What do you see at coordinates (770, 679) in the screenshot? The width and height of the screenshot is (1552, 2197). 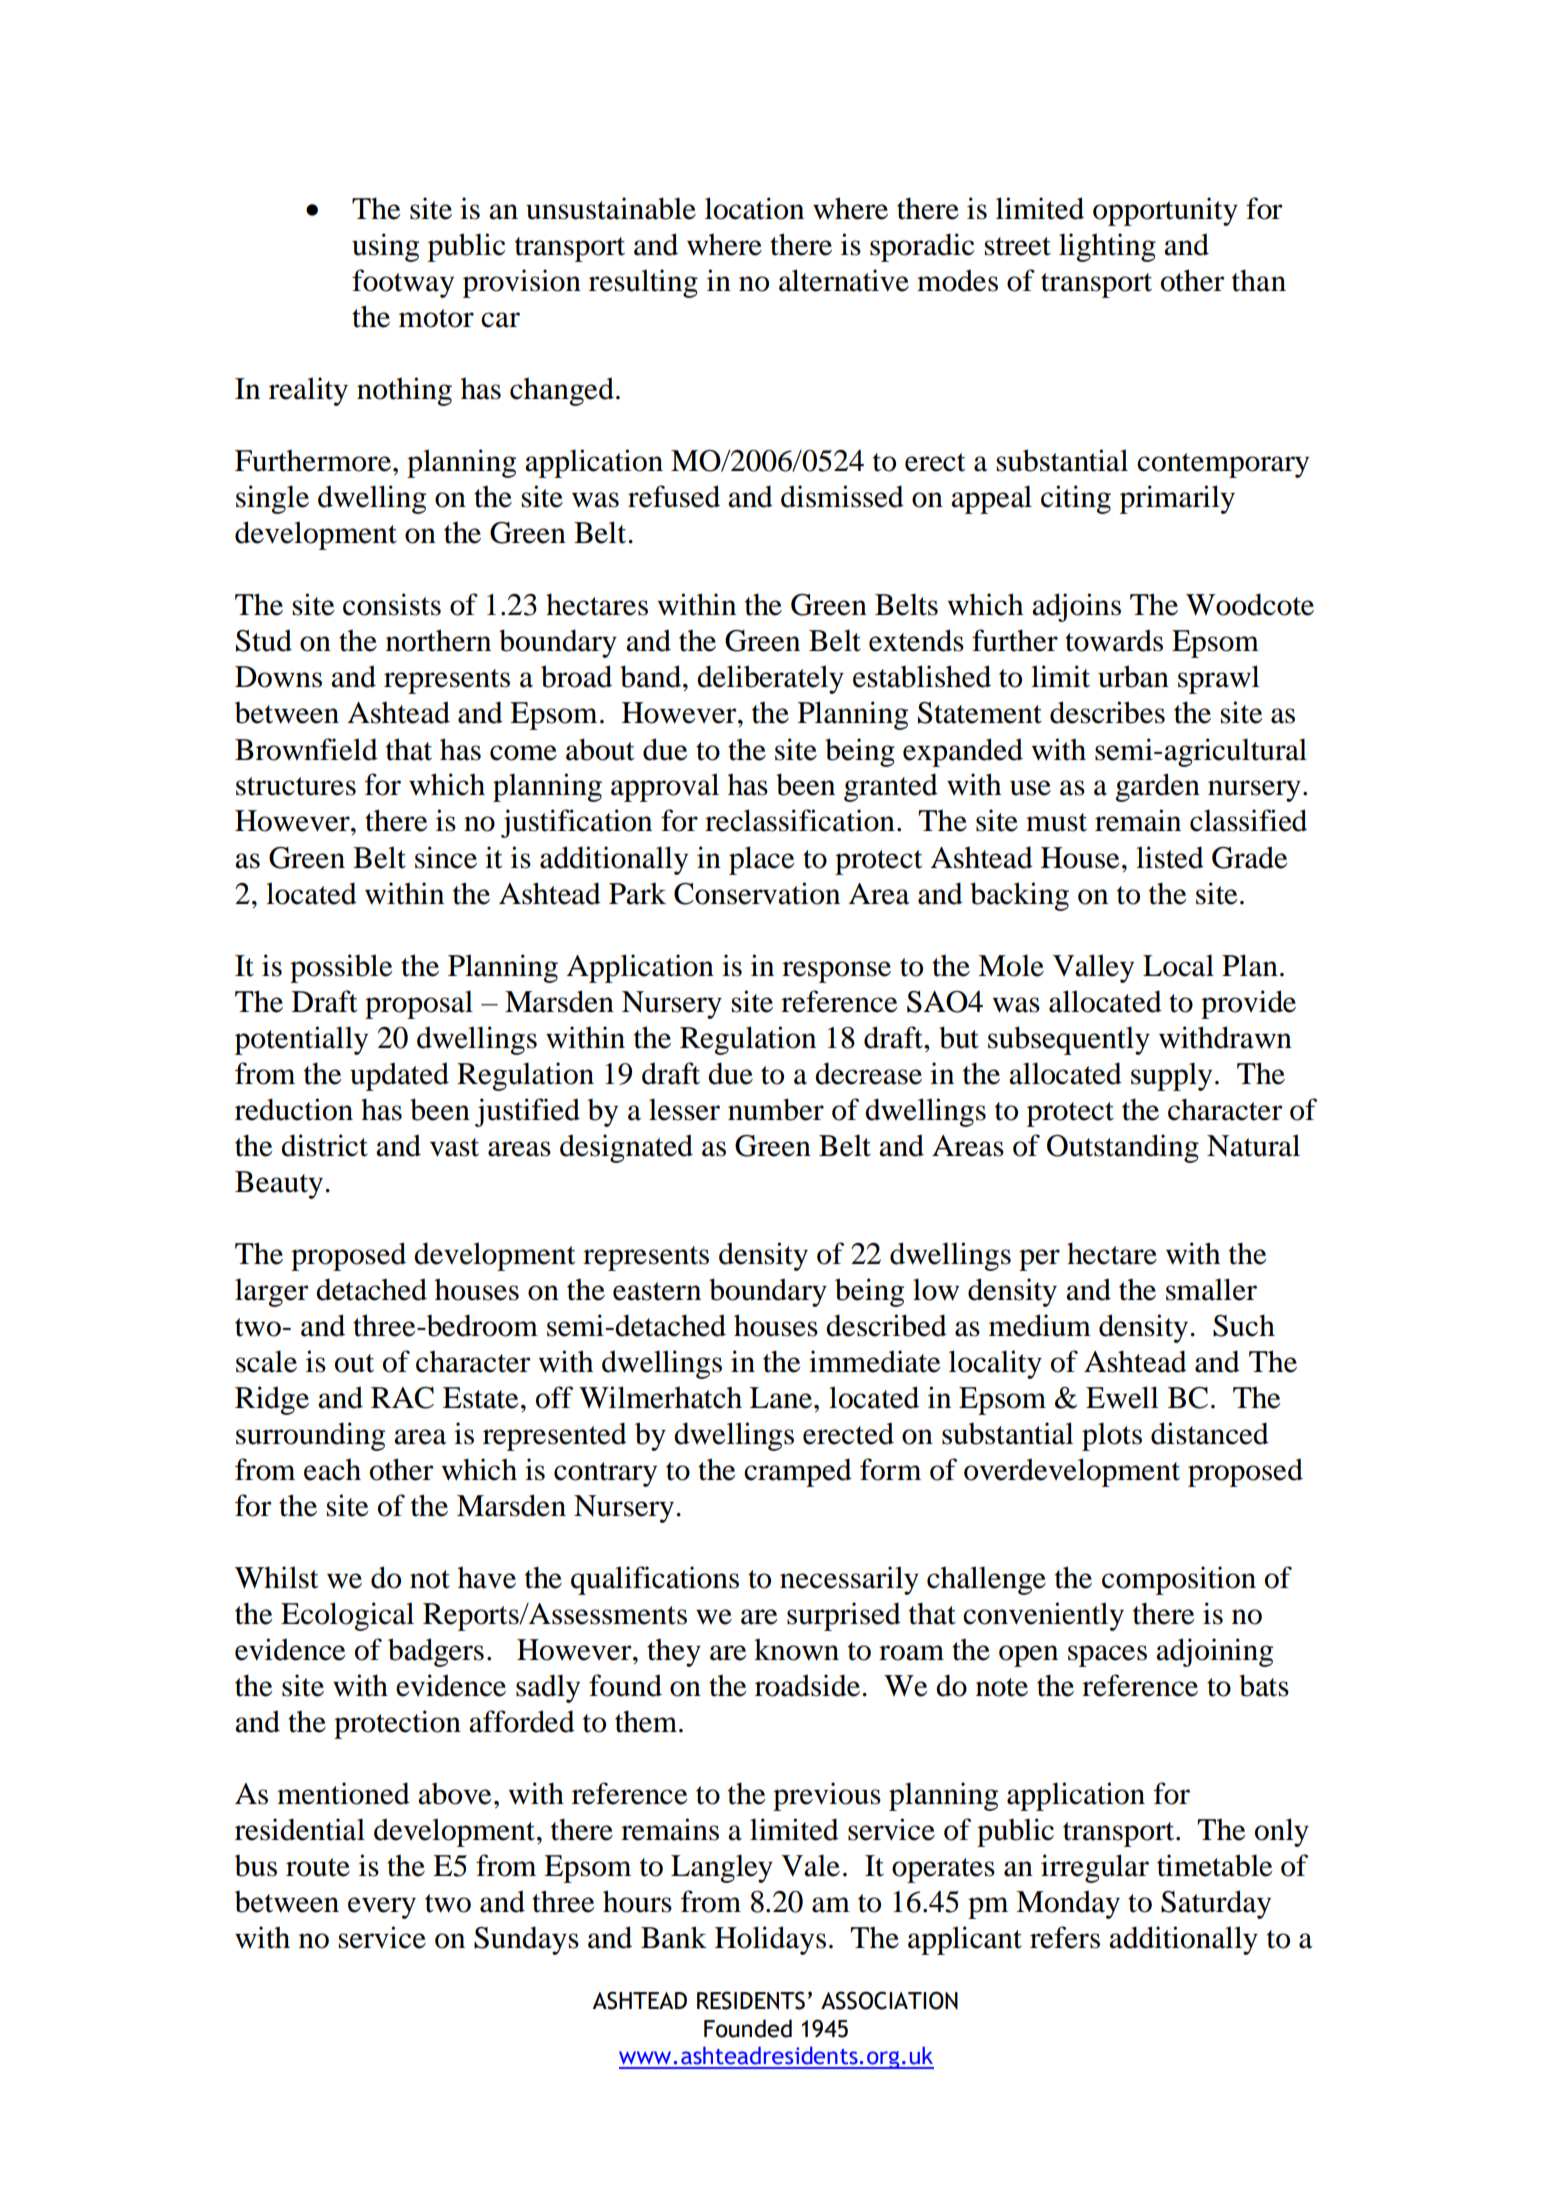 I see `deliberately` at bounding box center [770, 679].
